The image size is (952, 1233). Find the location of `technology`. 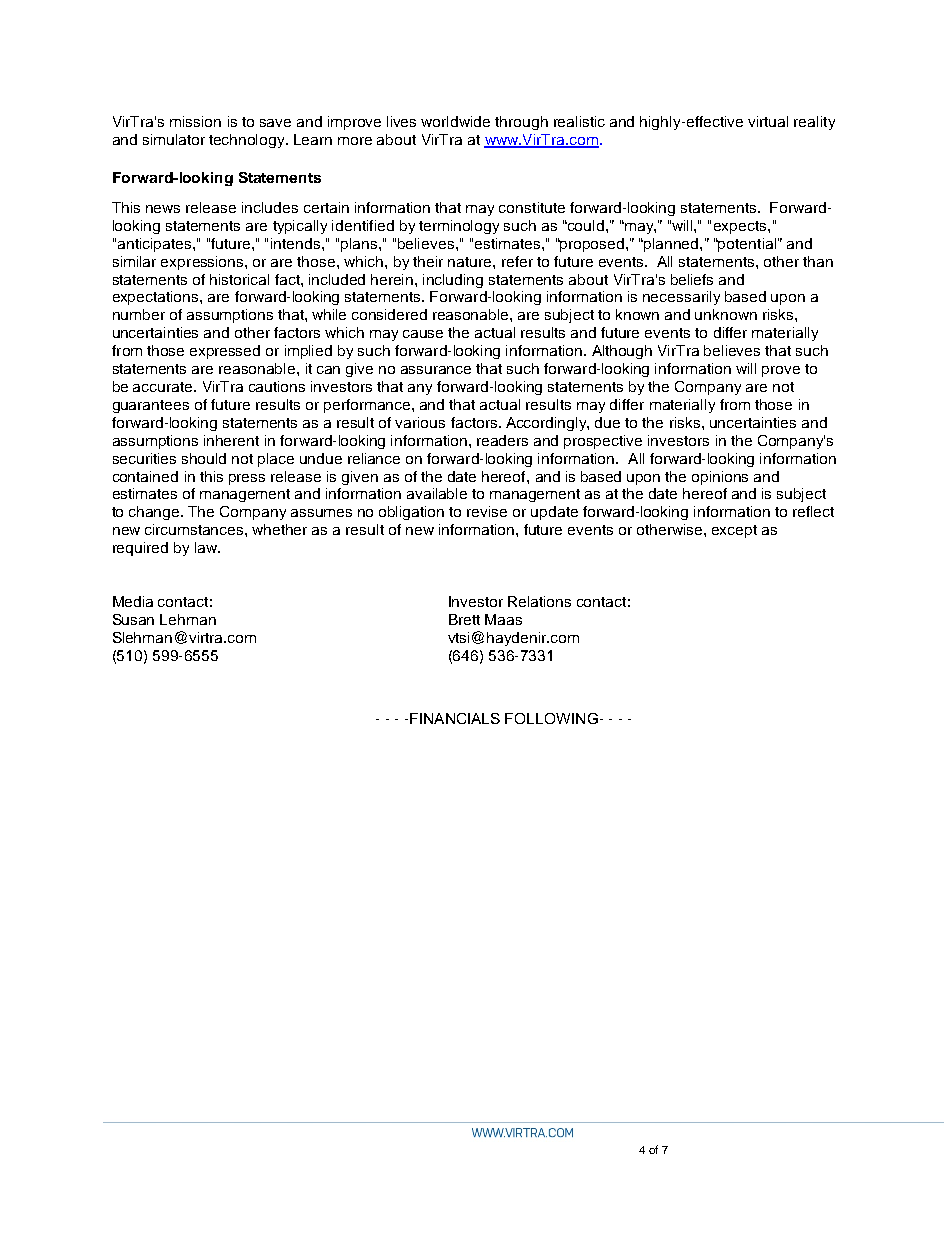

technology is located at coordinates (248, 141).
